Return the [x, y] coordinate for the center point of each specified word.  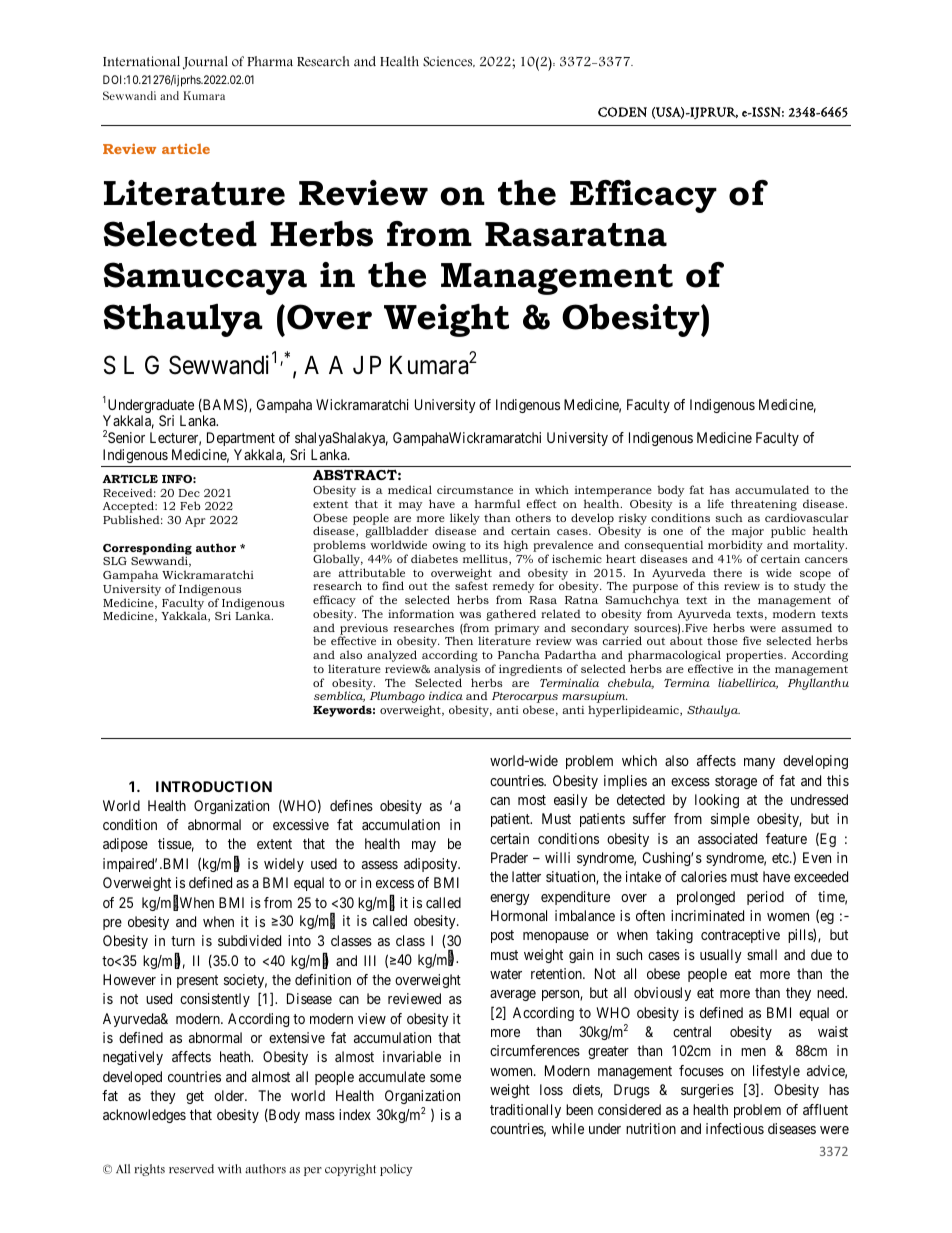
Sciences [449, 61]
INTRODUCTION [214, 786]
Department [241, 439]
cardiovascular [806, 517]
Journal [205, 63]
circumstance [475, 490]
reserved [191, 1169]
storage [736, 782]
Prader [509, 857]
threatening [764, 505]
